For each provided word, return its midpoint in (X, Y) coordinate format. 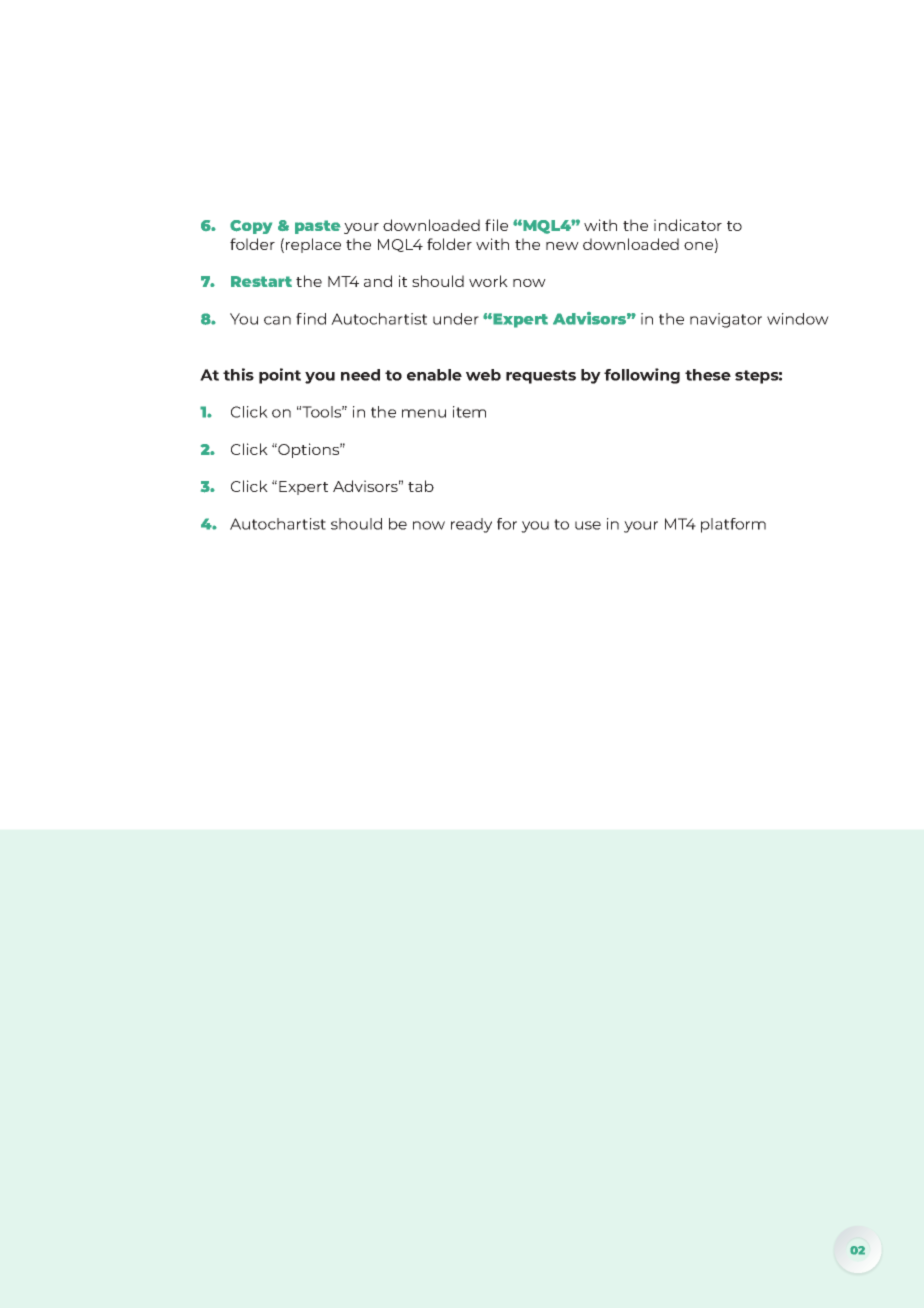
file (496, 225)
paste (318, 227)
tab (421, 486)
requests (541, 377)
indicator (688, 225)
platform (733, 525)
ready (471, 525)
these (708, 375)
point (280, 376)
